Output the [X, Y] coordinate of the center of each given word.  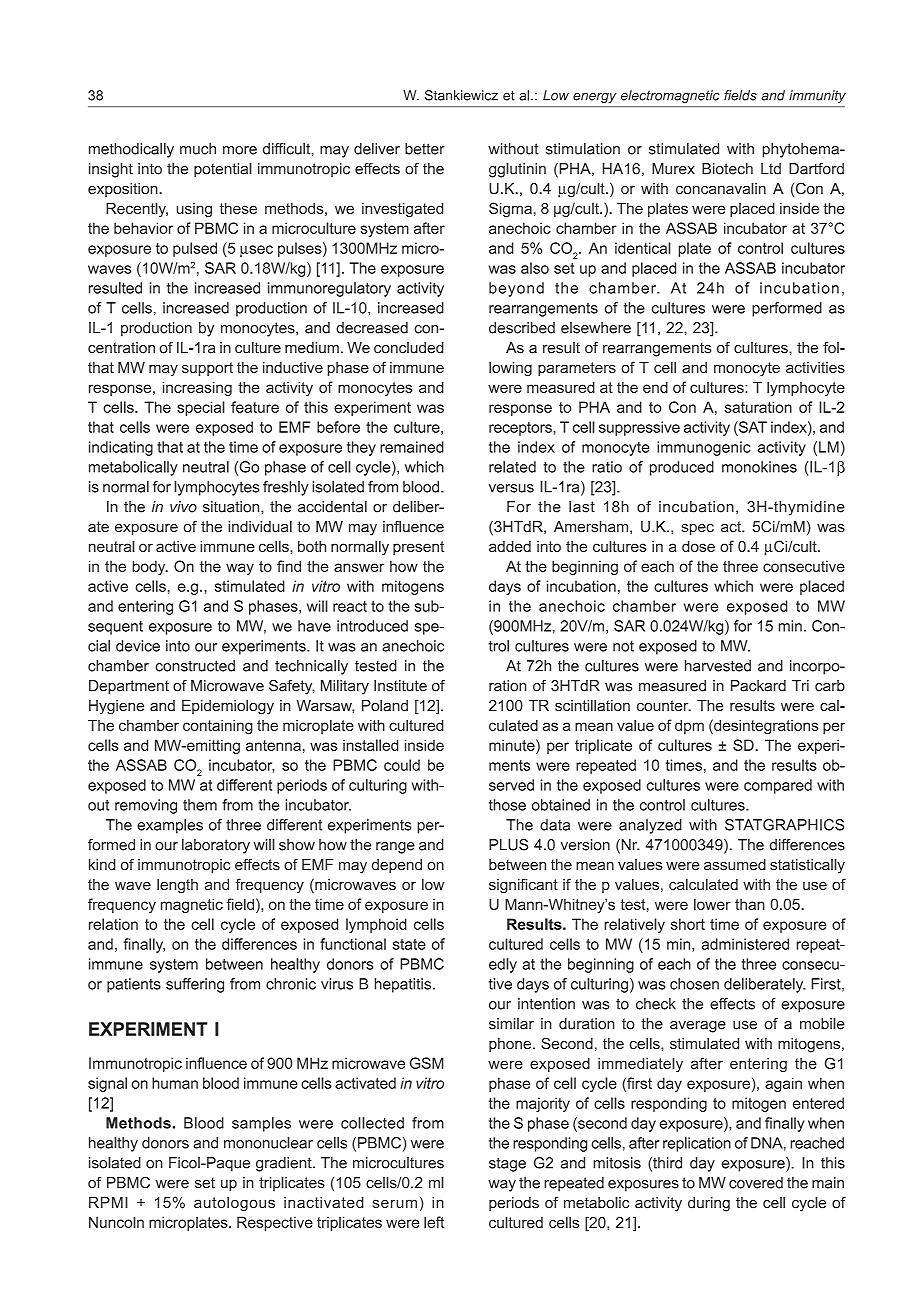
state [409, 944]
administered [745, 944]
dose [698, 546]
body [150, 567]
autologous [234, 1203]
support [207, 369]
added [510, 546]
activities [815, 367]
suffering [195, 985]
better [425, 149]
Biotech [727, 169]
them [200, 805]
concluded [409, 348]
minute [513, 745]
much [198, 149]
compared [778, 786]
